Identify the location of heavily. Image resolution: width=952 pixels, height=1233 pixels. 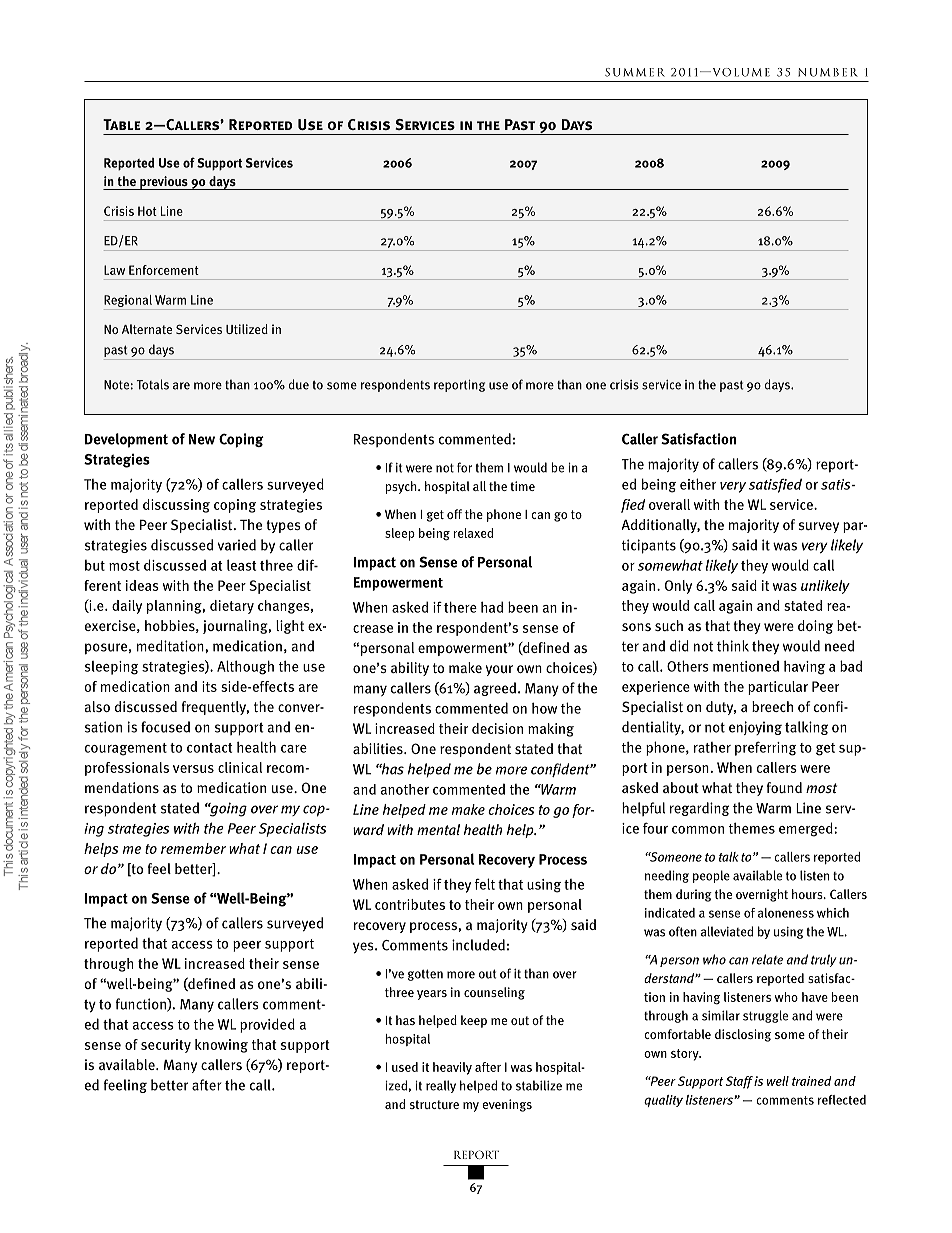
(452, 1068).
